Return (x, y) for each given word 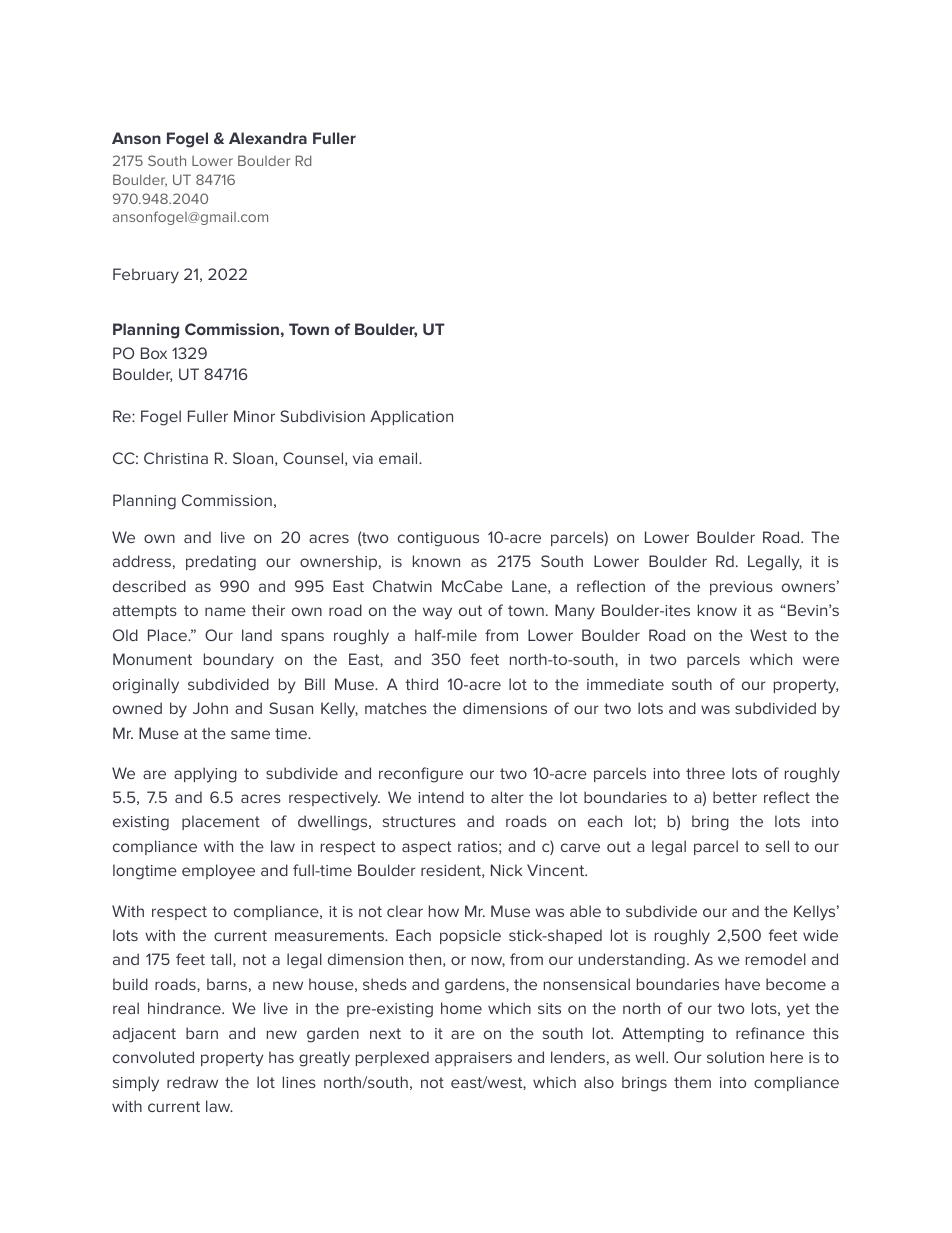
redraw (192, 1082)
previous (741, 588)
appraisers (473, 1059)
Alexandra (268, 138)
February (146, 276)
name (225, 611)
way (437, 613)
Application (411, 417)
